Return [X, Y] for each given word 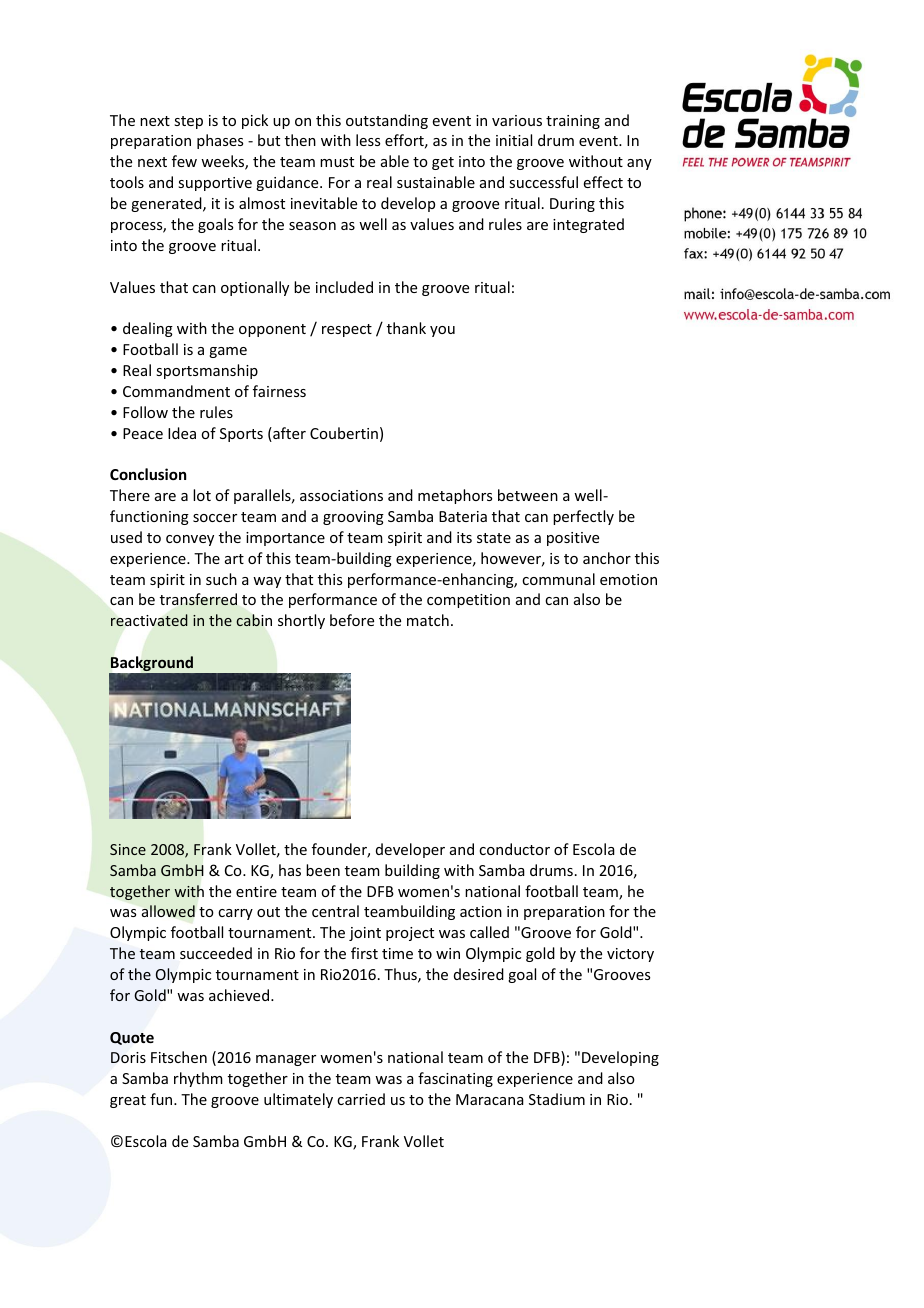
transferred [198, 599]
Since [128, 849]
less [368, 140]
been [323, 870]
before [352, 620]
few [184, 161]
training [573, 122]
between [528, 495]
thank [406, 328]
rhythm [198, 1079]
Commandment [176, 391]
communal [558, 579]
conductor [514, 849]
